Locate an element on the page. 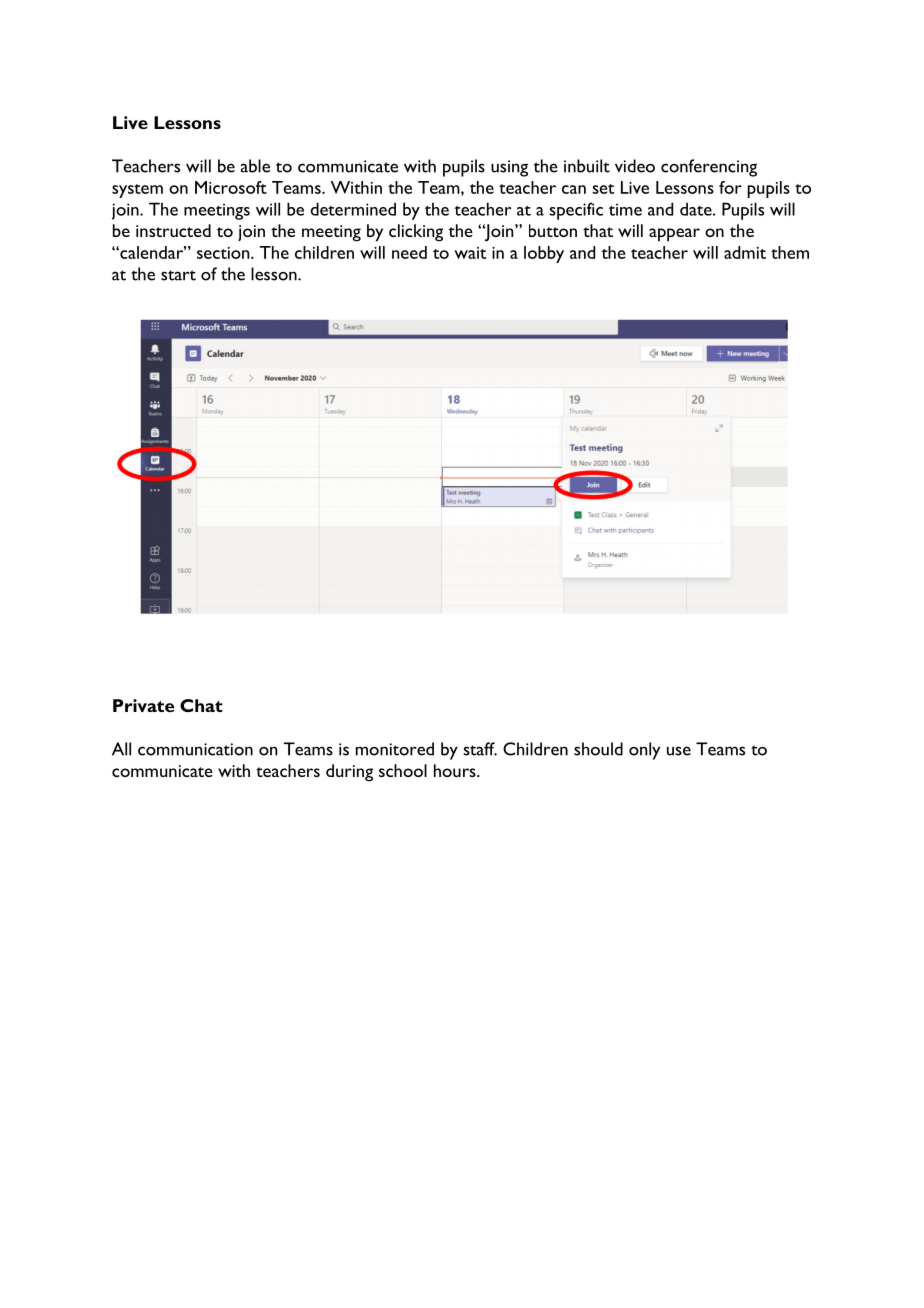  need is located at coordinates (409, 252).
